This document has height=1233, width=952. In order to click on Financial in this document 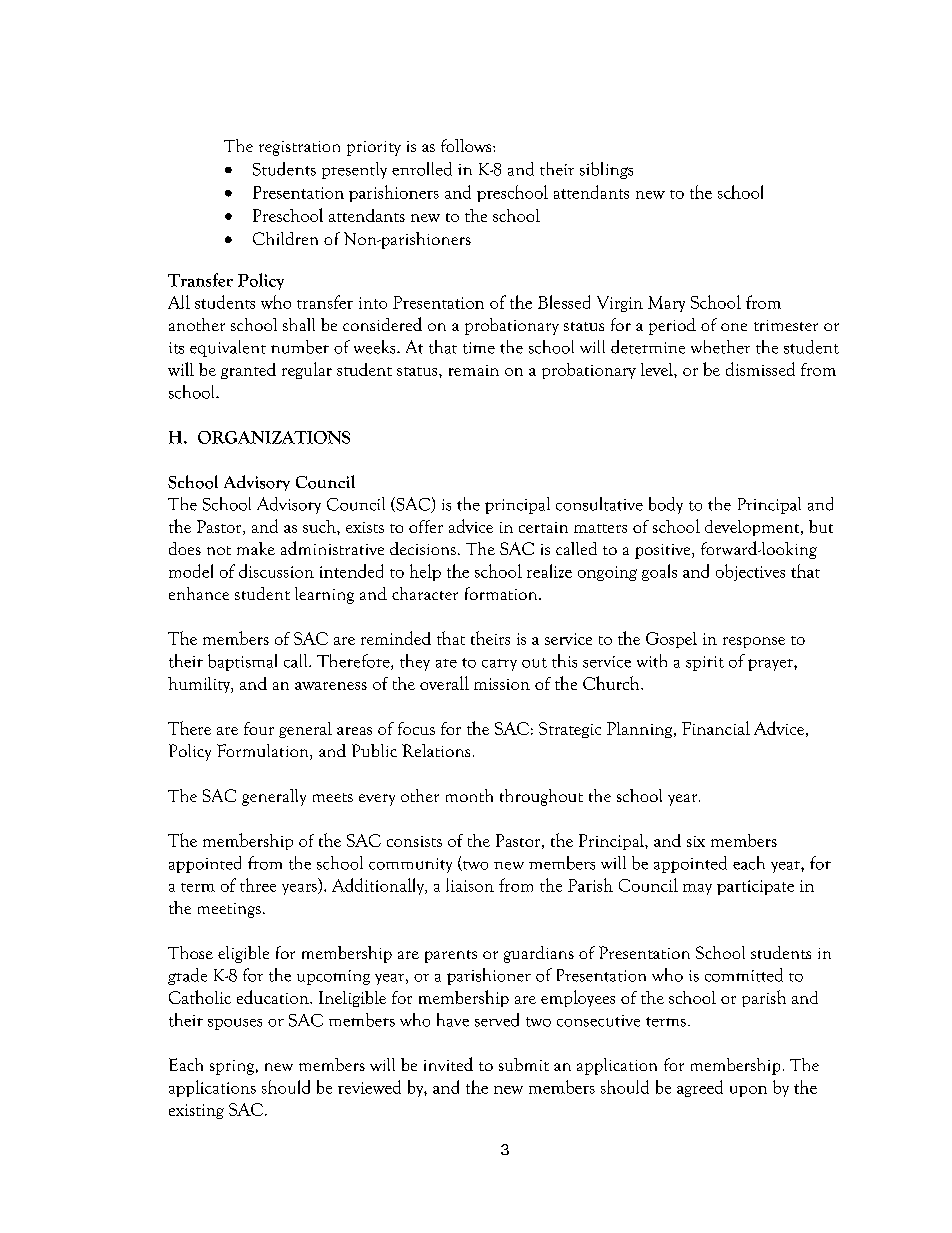, I will do `click(716, 728)`.
